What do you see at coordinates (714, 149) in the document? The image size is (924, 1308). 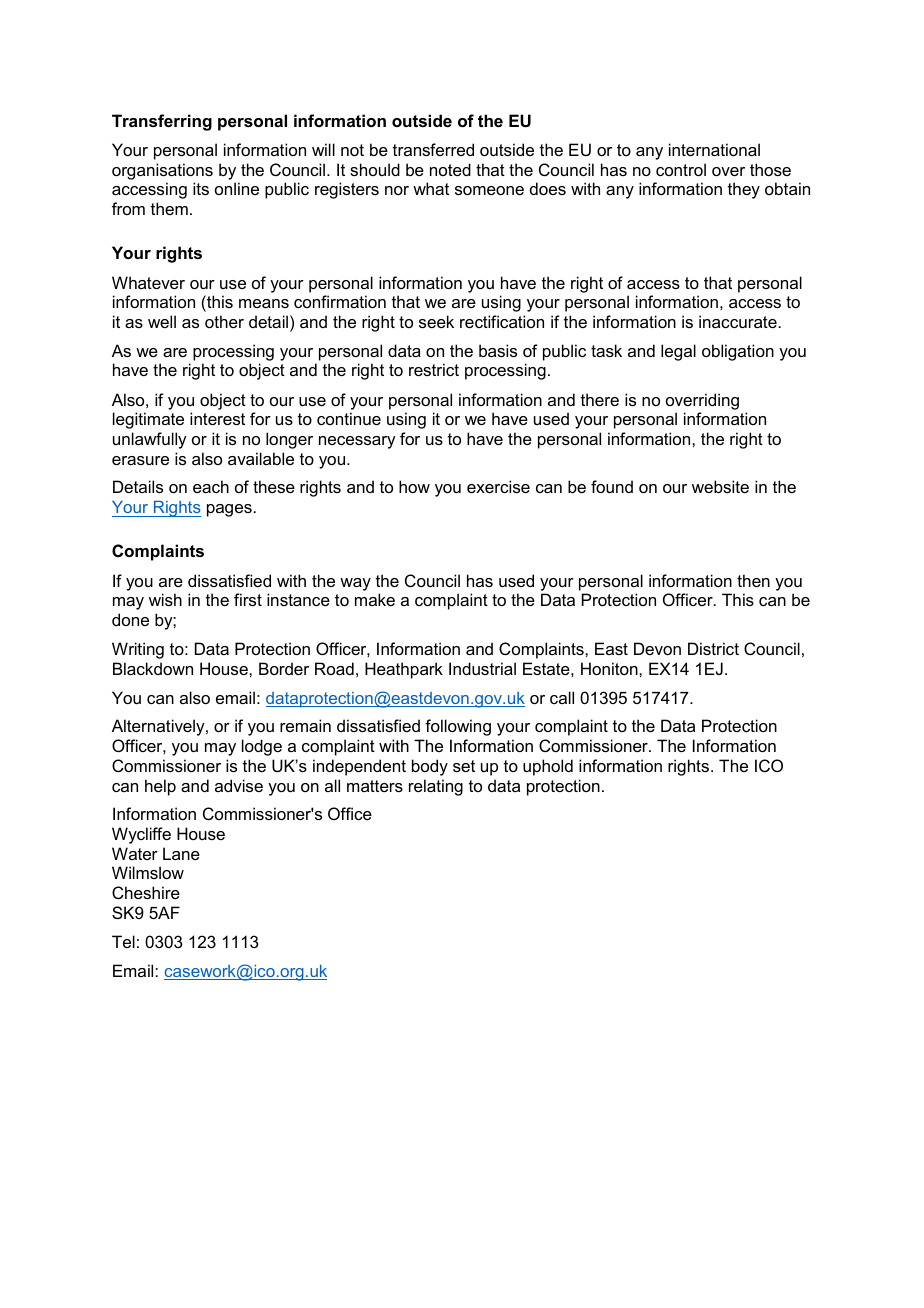 I see `international` at bounding box center [714, 149].
